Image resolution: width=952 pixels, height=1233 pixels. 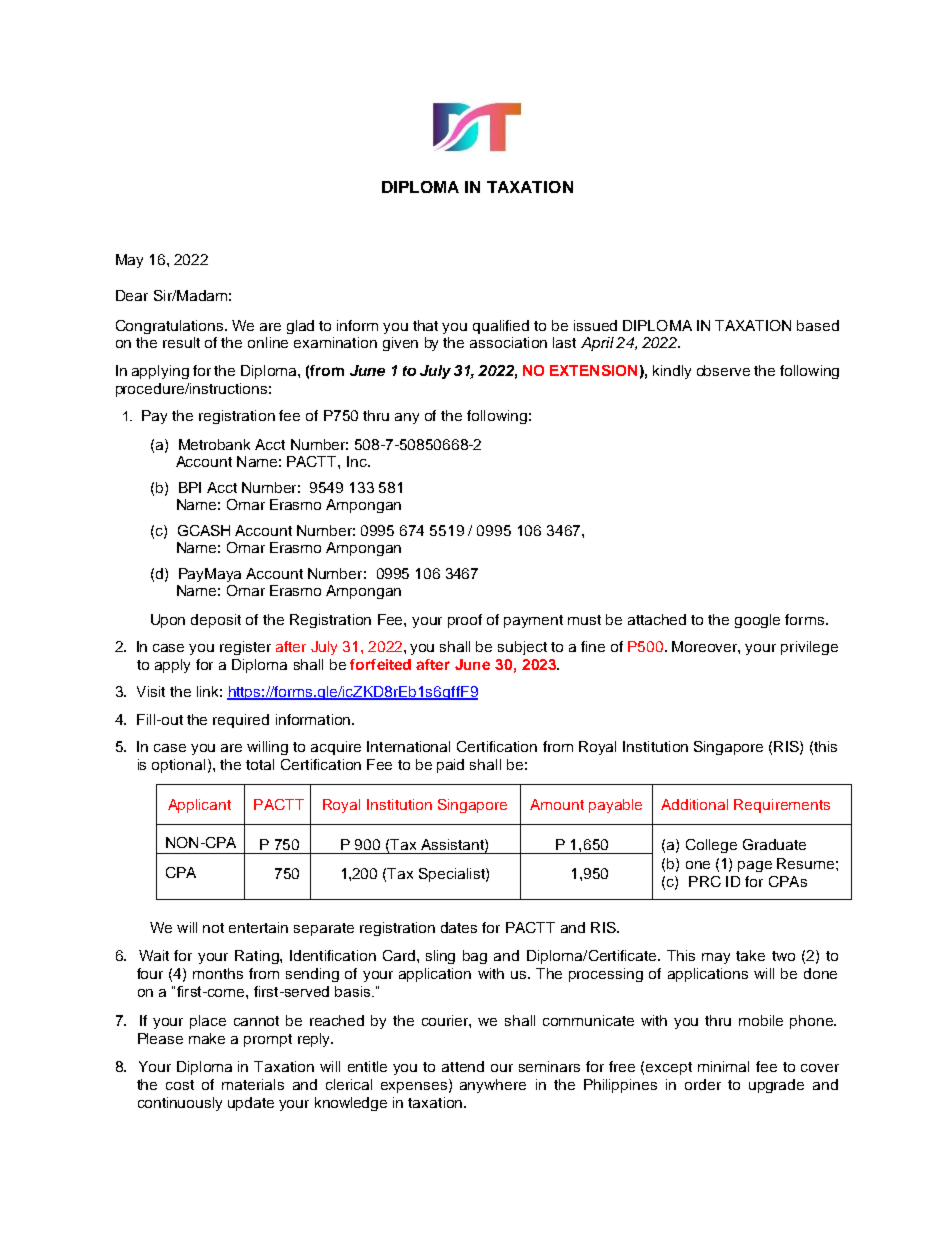 What do you see at coordinates (818, 325) in the screenshot?
I see `based` at bounding box center [818, 325].
